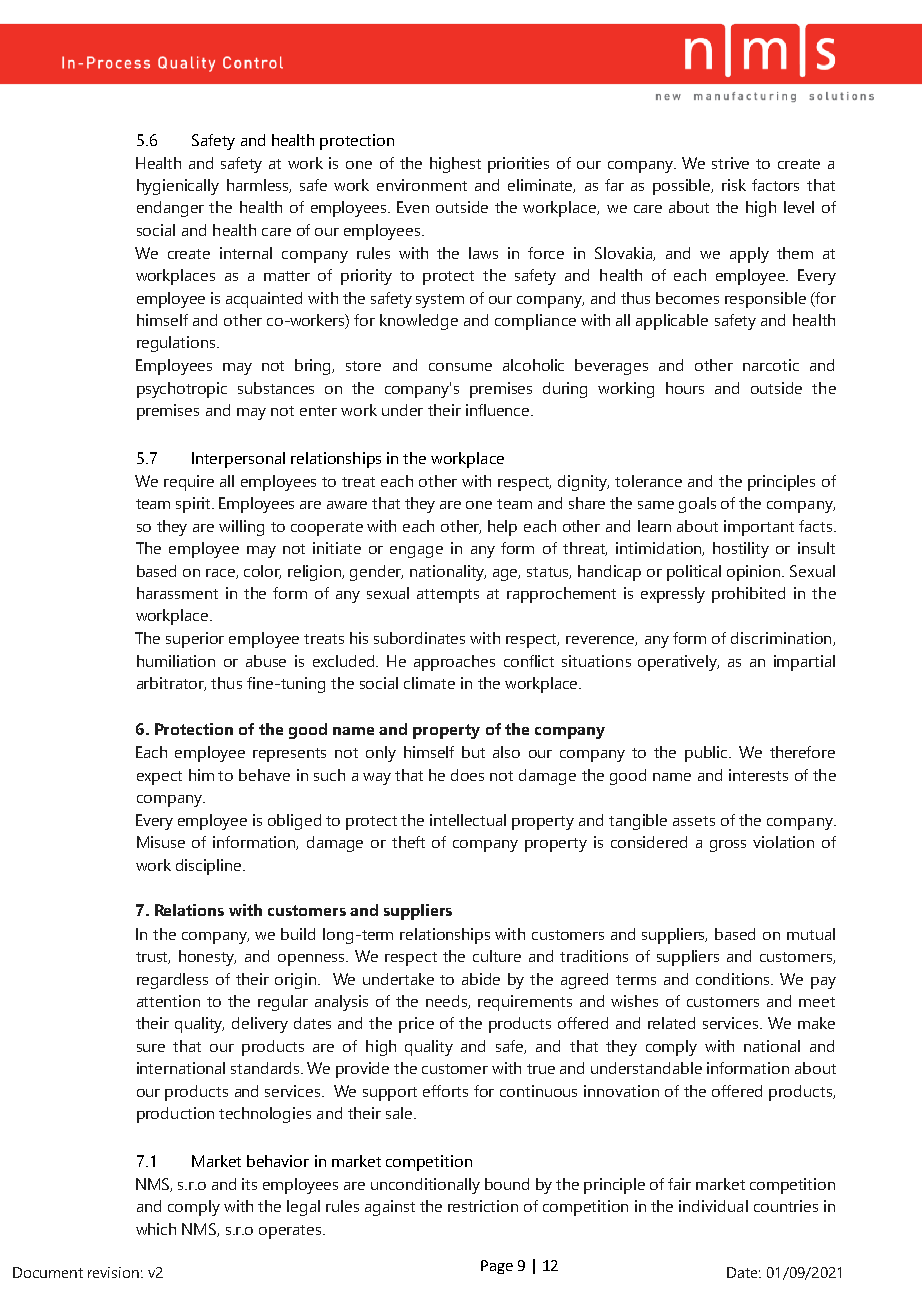 The image size is (924, 1308). I want to click on risk, so click(734, 185).
